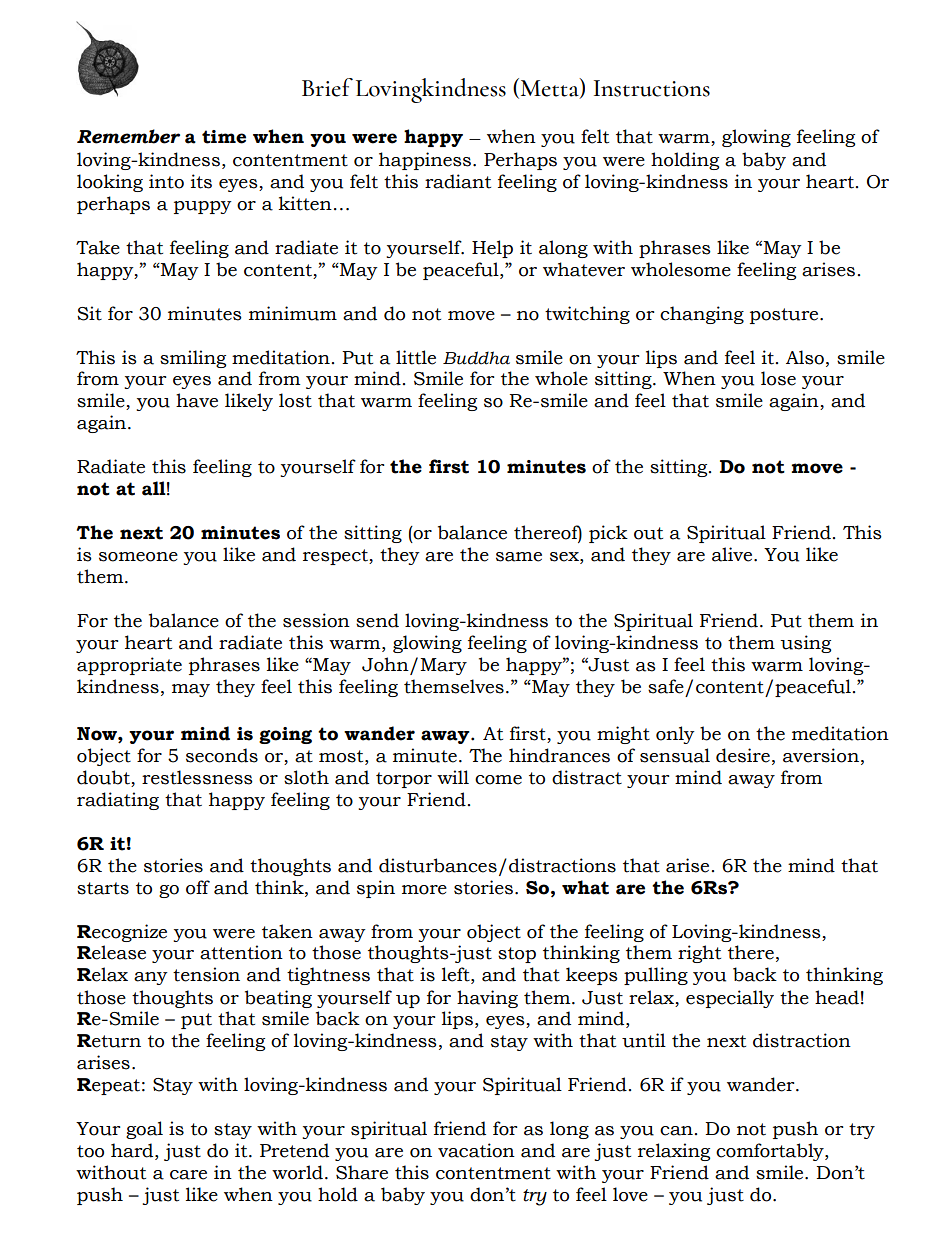 This page has width=952, height=1233. I want to click on vacation, so click(476, 1150).
